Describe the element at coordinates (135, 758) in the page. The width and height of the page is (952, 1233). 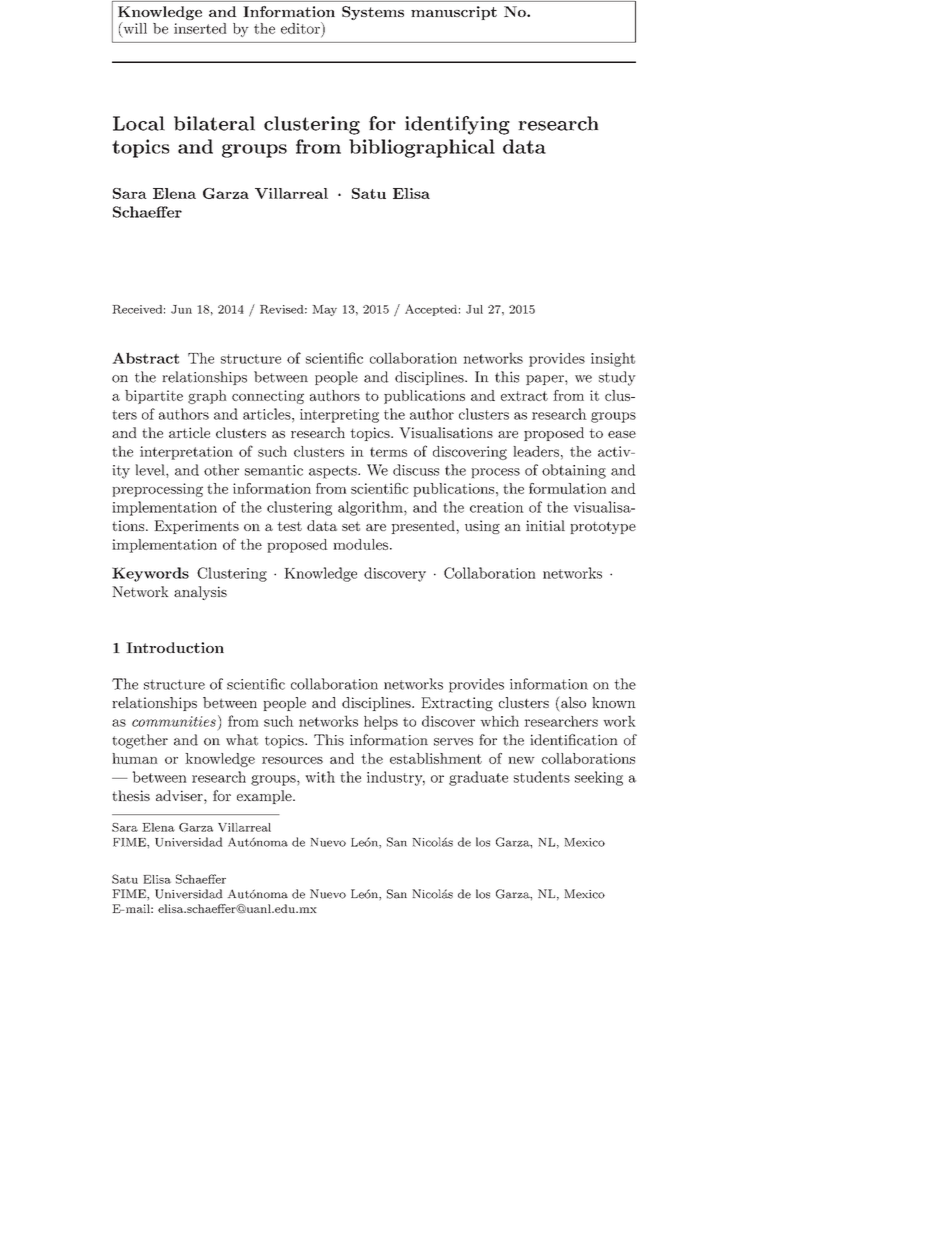
I see `human` at that location.
